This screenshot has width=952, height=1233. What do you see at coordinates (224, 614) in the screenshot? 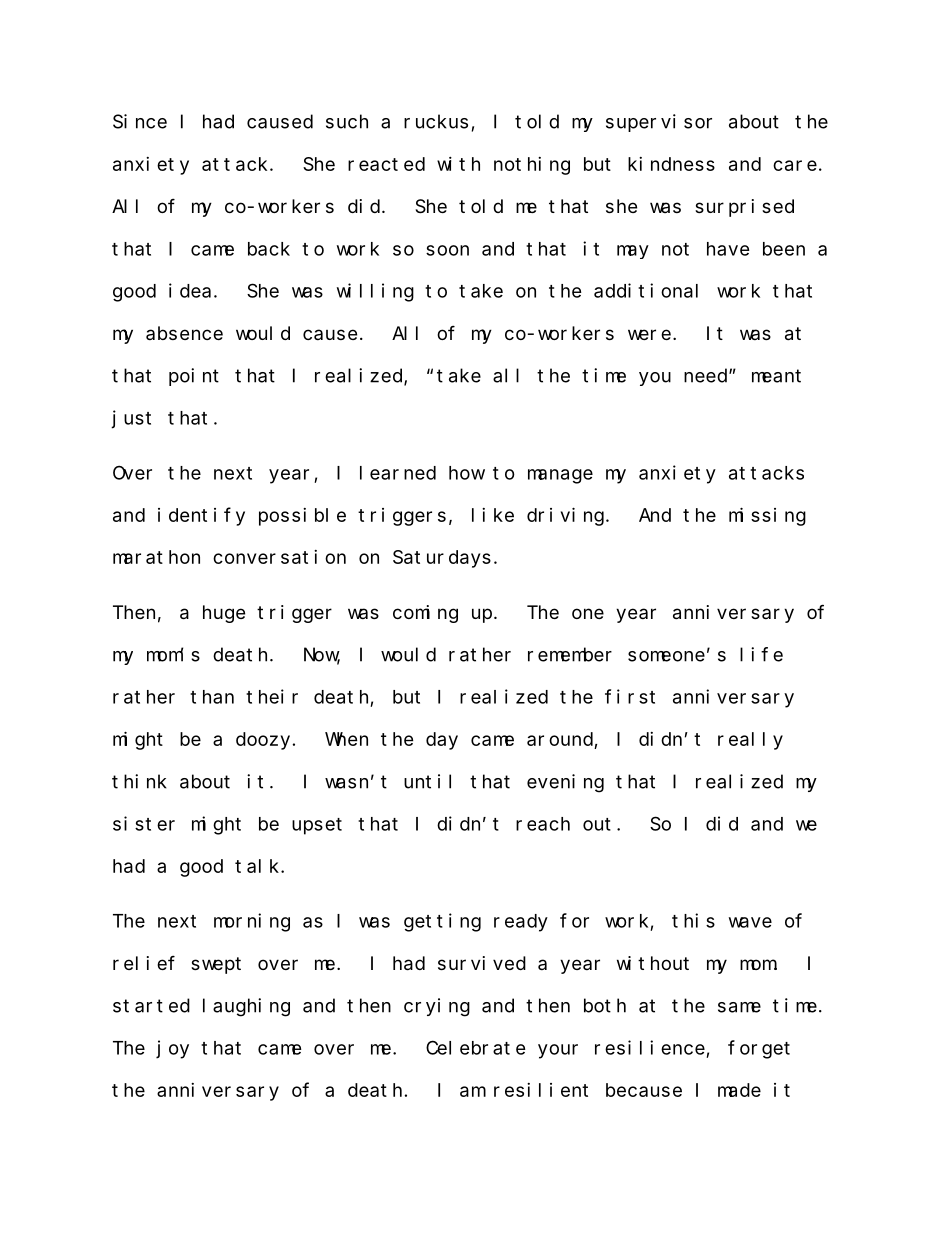
I see `huge` at bounding box center [224, 614].
